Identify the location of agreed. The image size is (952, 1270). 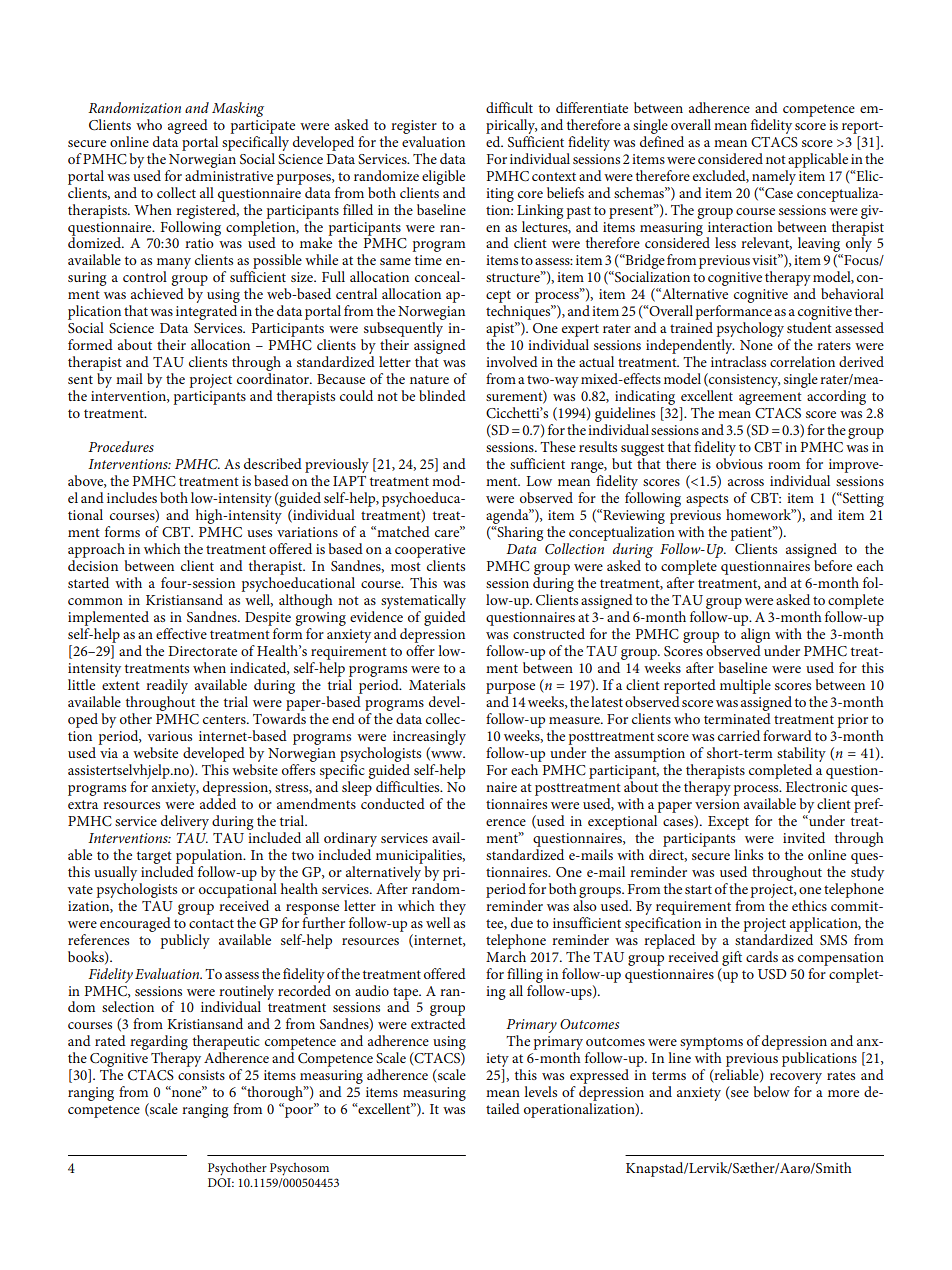
(188, 126).
